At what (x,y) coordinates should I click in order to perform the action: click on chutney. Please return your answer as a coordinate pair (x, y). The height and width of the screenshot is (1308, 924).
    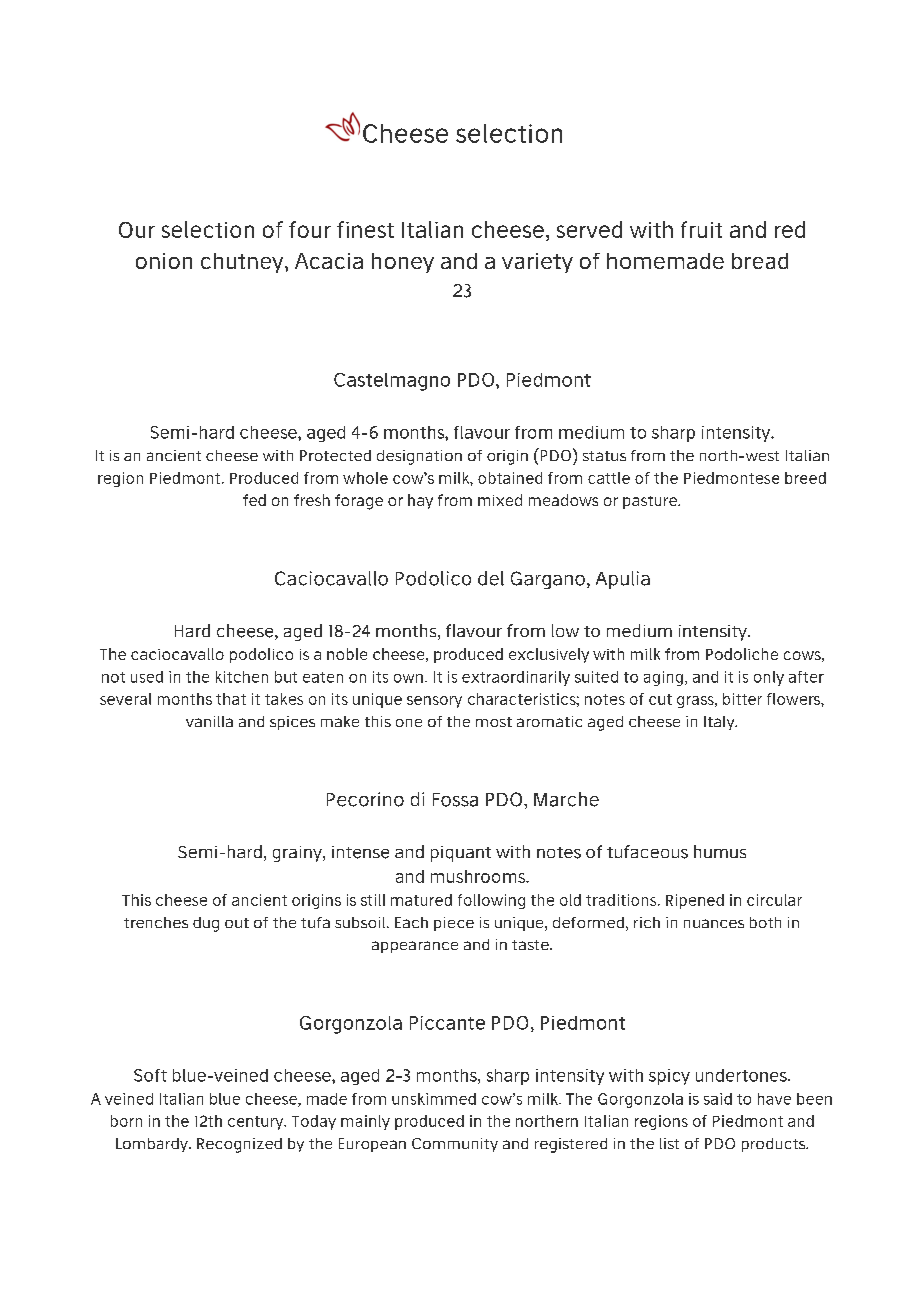
    Looking at the image, I should click on (243, 263).
